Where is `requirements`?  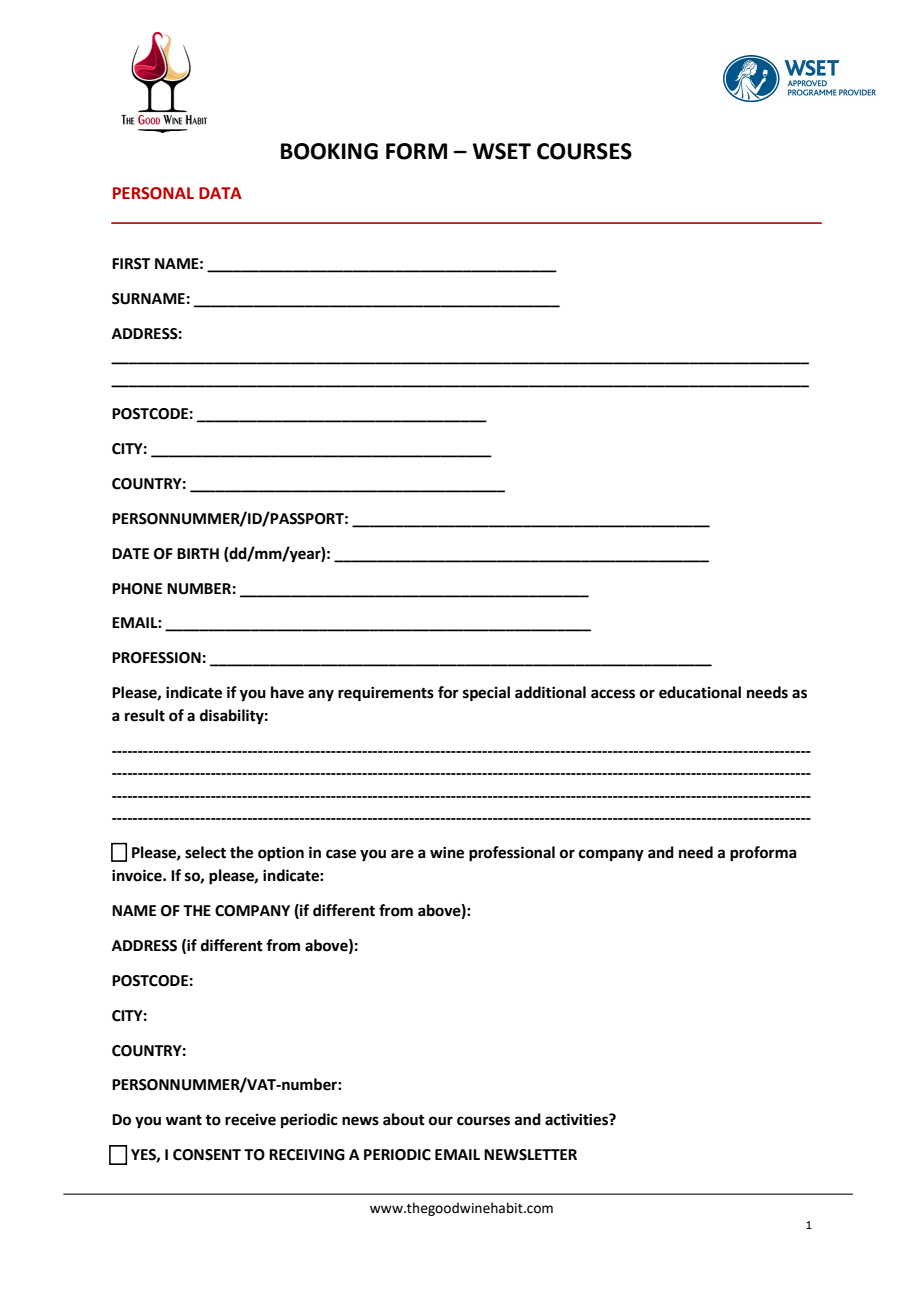 requirements is located at coordinates (386, 694).
